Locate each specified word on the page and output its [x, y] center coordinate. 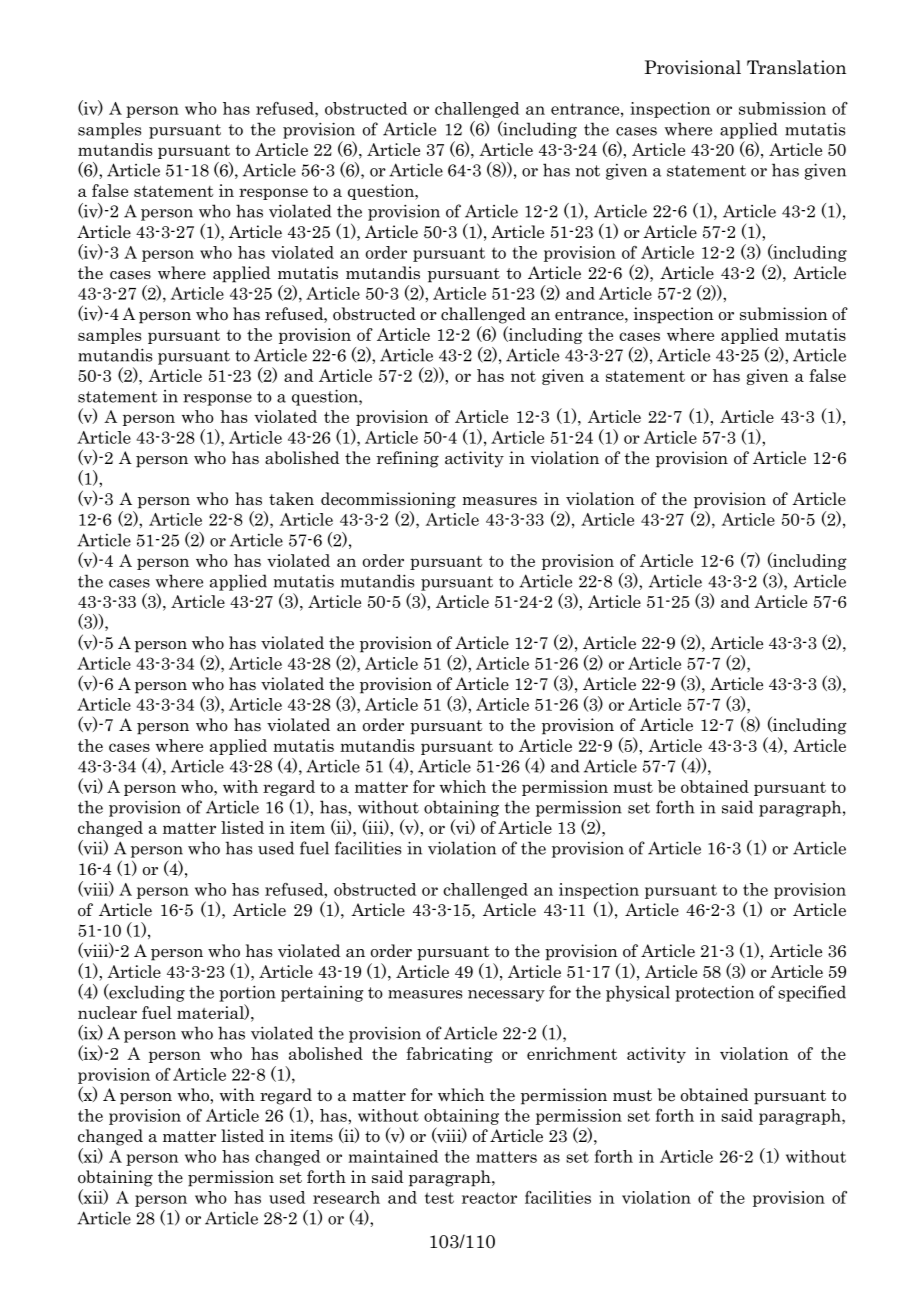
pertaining [322, 993]
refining [408, 459]
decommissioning [388, 500]
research [346, 1197]
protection [714, 994]
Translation [796, 67]
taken [291, 499]
